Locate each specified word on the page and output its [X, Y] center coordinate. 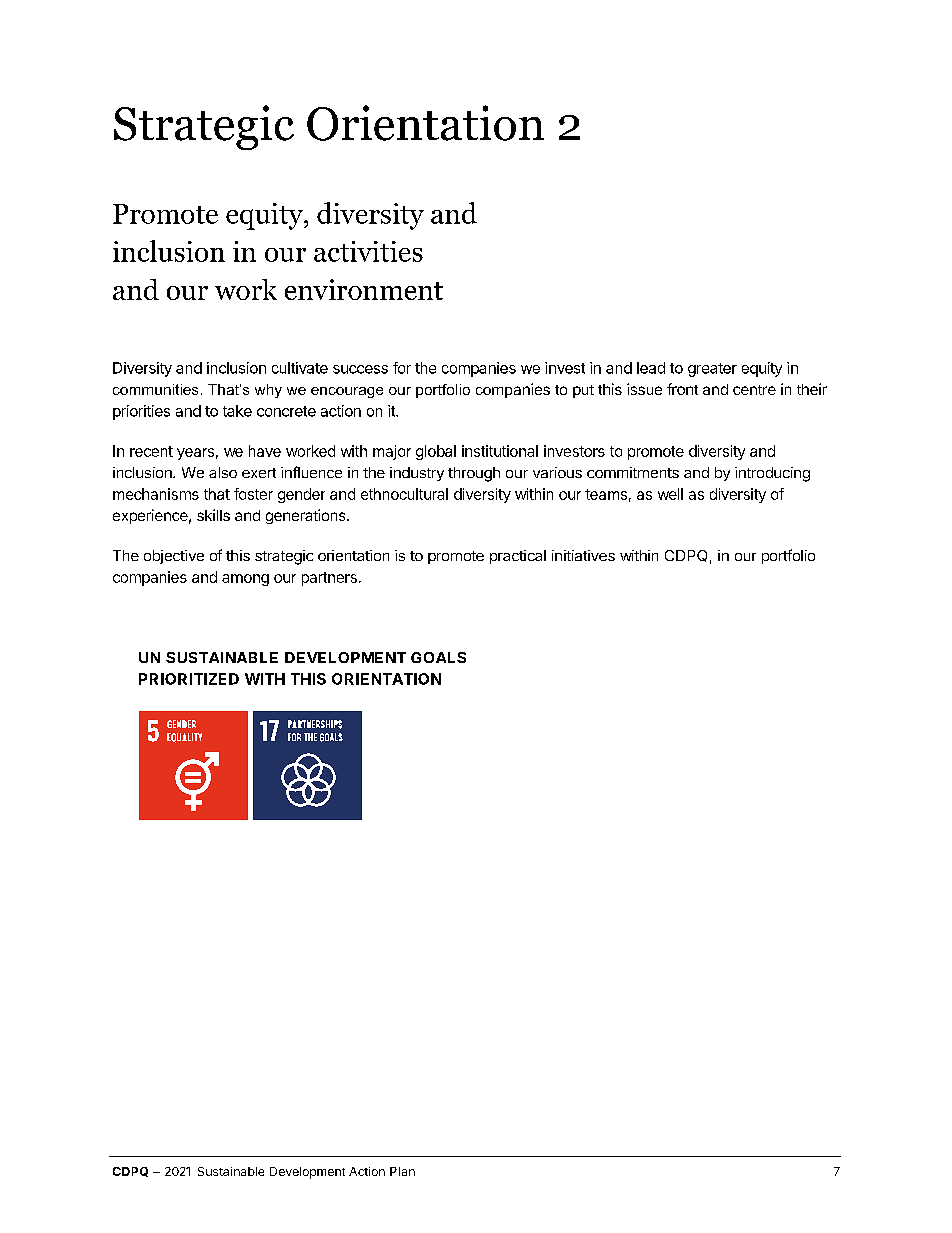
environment [364, 289]
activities [368, 251]
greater [712, 370]
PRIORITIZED [189, 679]
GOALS [438, 657]
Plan [402, 1171]
